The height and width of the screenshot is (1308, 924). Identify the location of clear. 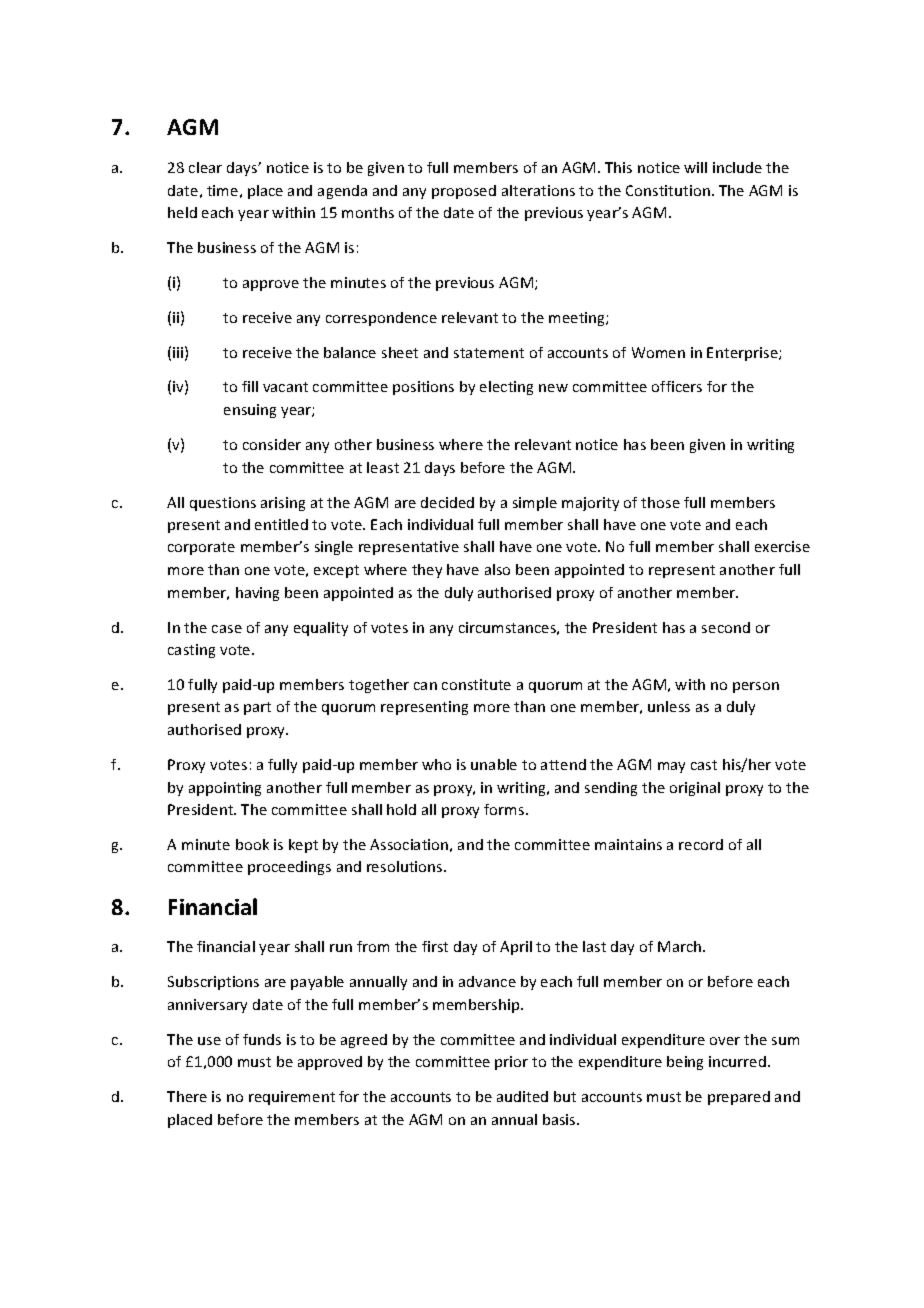
(205, 167).
